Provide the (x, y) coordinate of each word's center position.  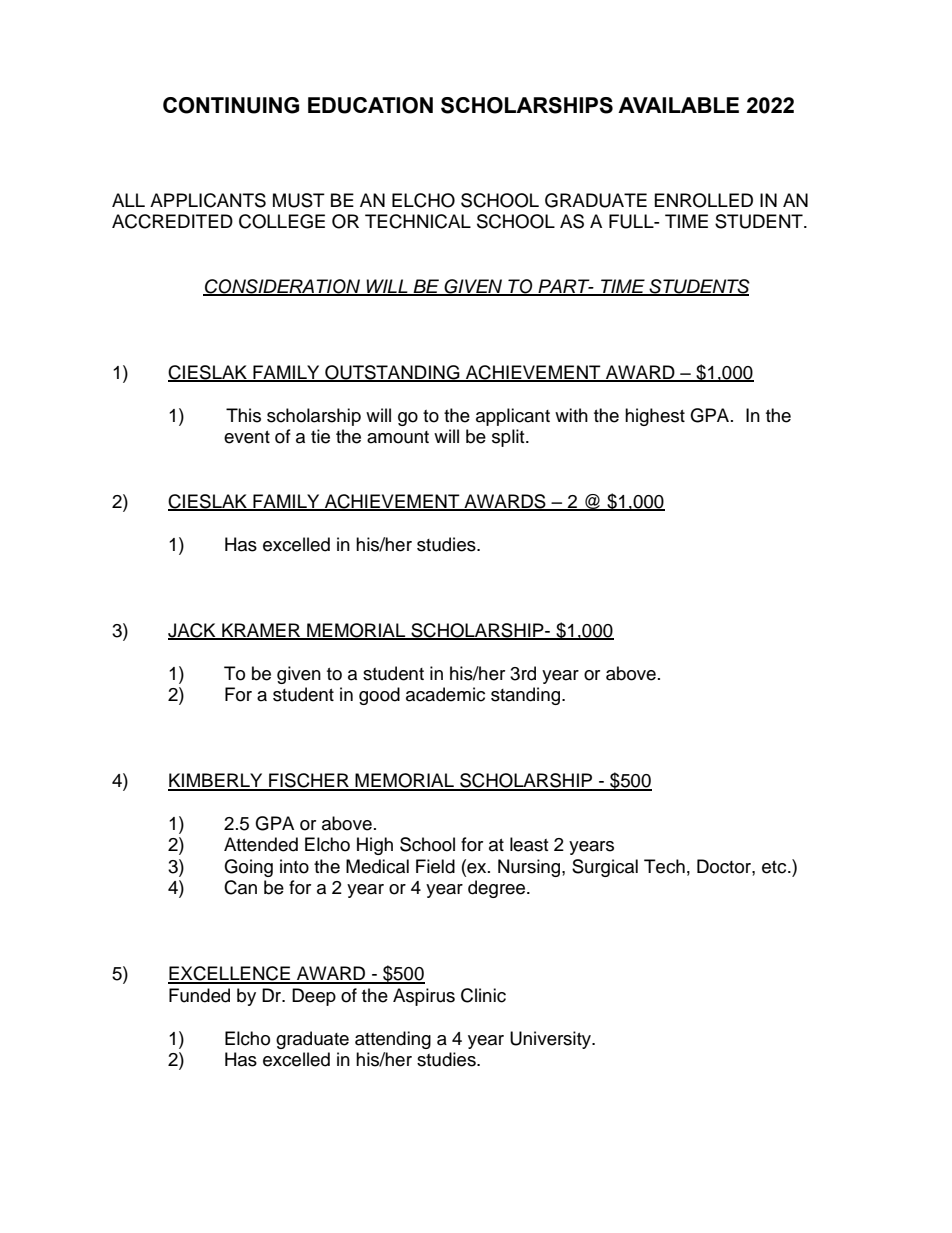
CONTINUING (231, 105)
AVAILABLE (678, 105)
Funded (199, 995)
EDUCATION (370, 105)
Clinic (483, 995)
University (551, 1040)
